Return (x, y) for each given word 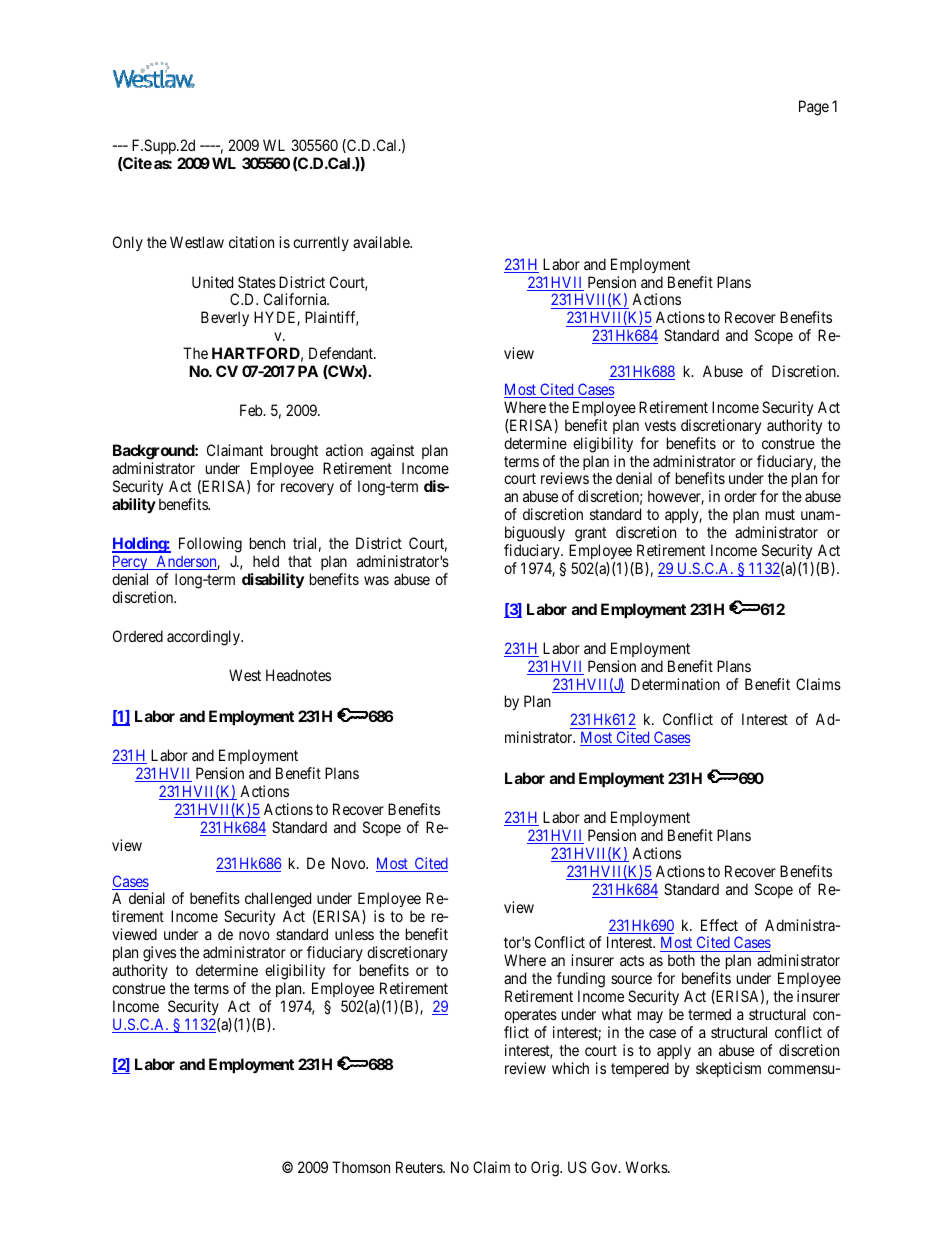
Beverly (225, 319)
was (376, 580)
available (382, 242)
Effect (719, 925)
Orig (546, 1169)
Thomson (361, 1167)
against (392, 452)
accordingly (204, 638)
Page (814, 108)
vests (660, 425)
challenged (278, 901)
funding (581, 981)
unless (354, 934)
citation (251, 242)
